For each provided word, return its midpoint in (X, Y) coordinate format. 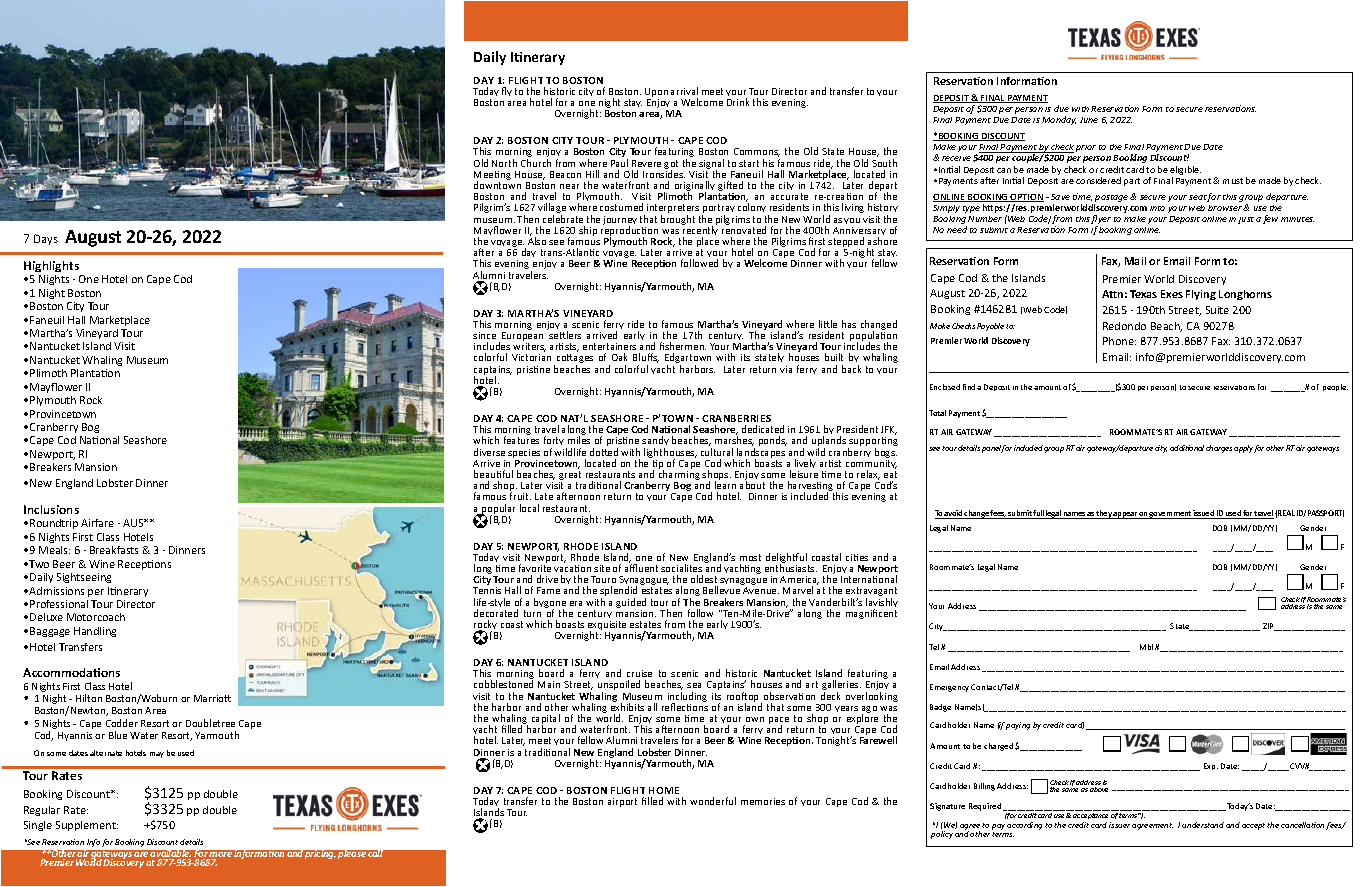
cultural (717, 452)
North (504, 163)
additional (1187, 448)
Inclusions (51, 509)
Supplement (87, 826)
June (1089, 120)
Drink (738, 102)
